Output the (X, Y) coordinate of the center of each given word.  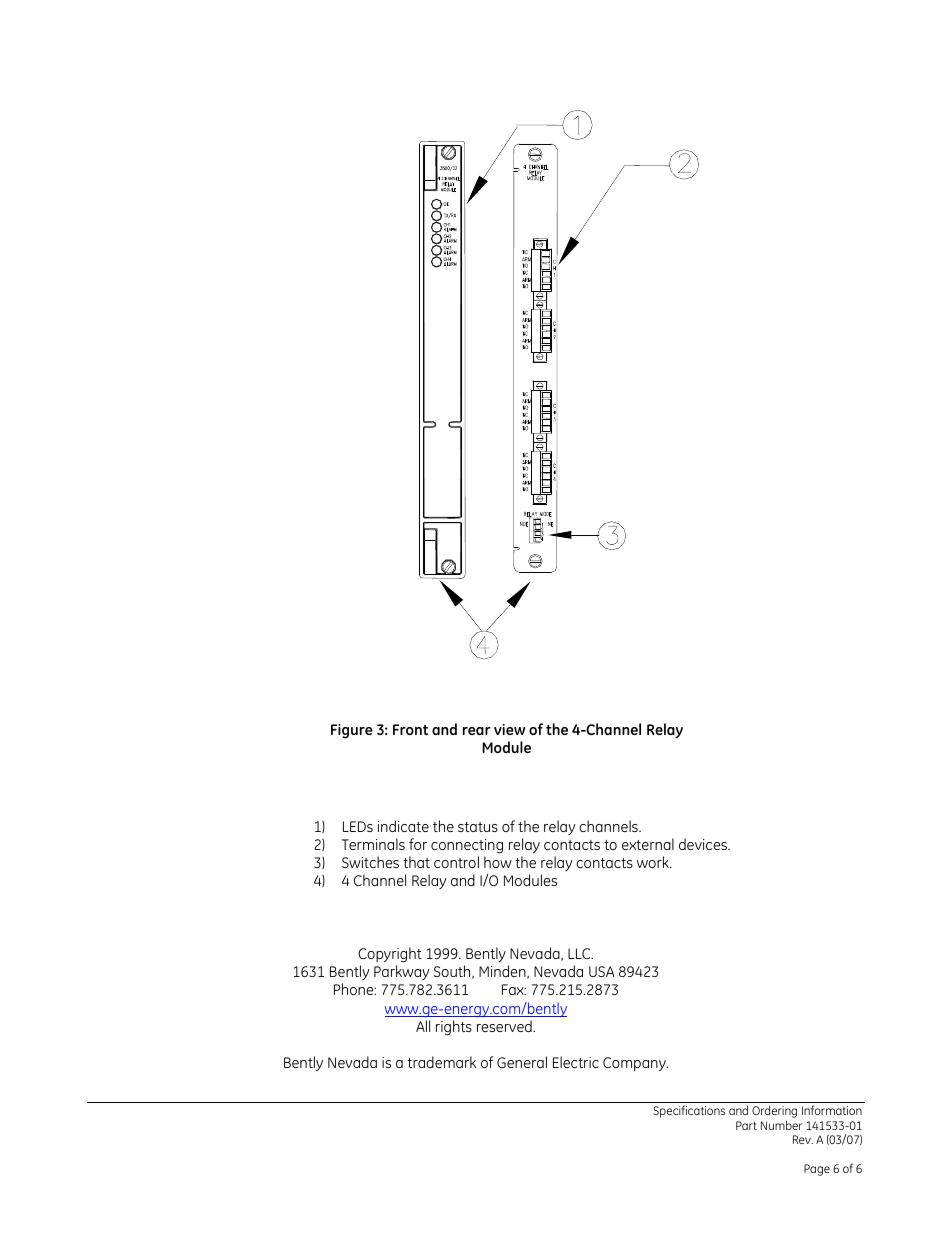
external (648, 844)
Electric (576, 1062)
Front (410, 729)
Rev (803, 1139)
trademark (442, 1062)
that (416, 862)
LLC (580, 953)
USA (601, 971)
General (522, 1062)
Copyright (390, 955)
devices (704, 844)
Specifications (689, 1111)
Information (832, 1110)
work (654, 862)
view (509, 729)
